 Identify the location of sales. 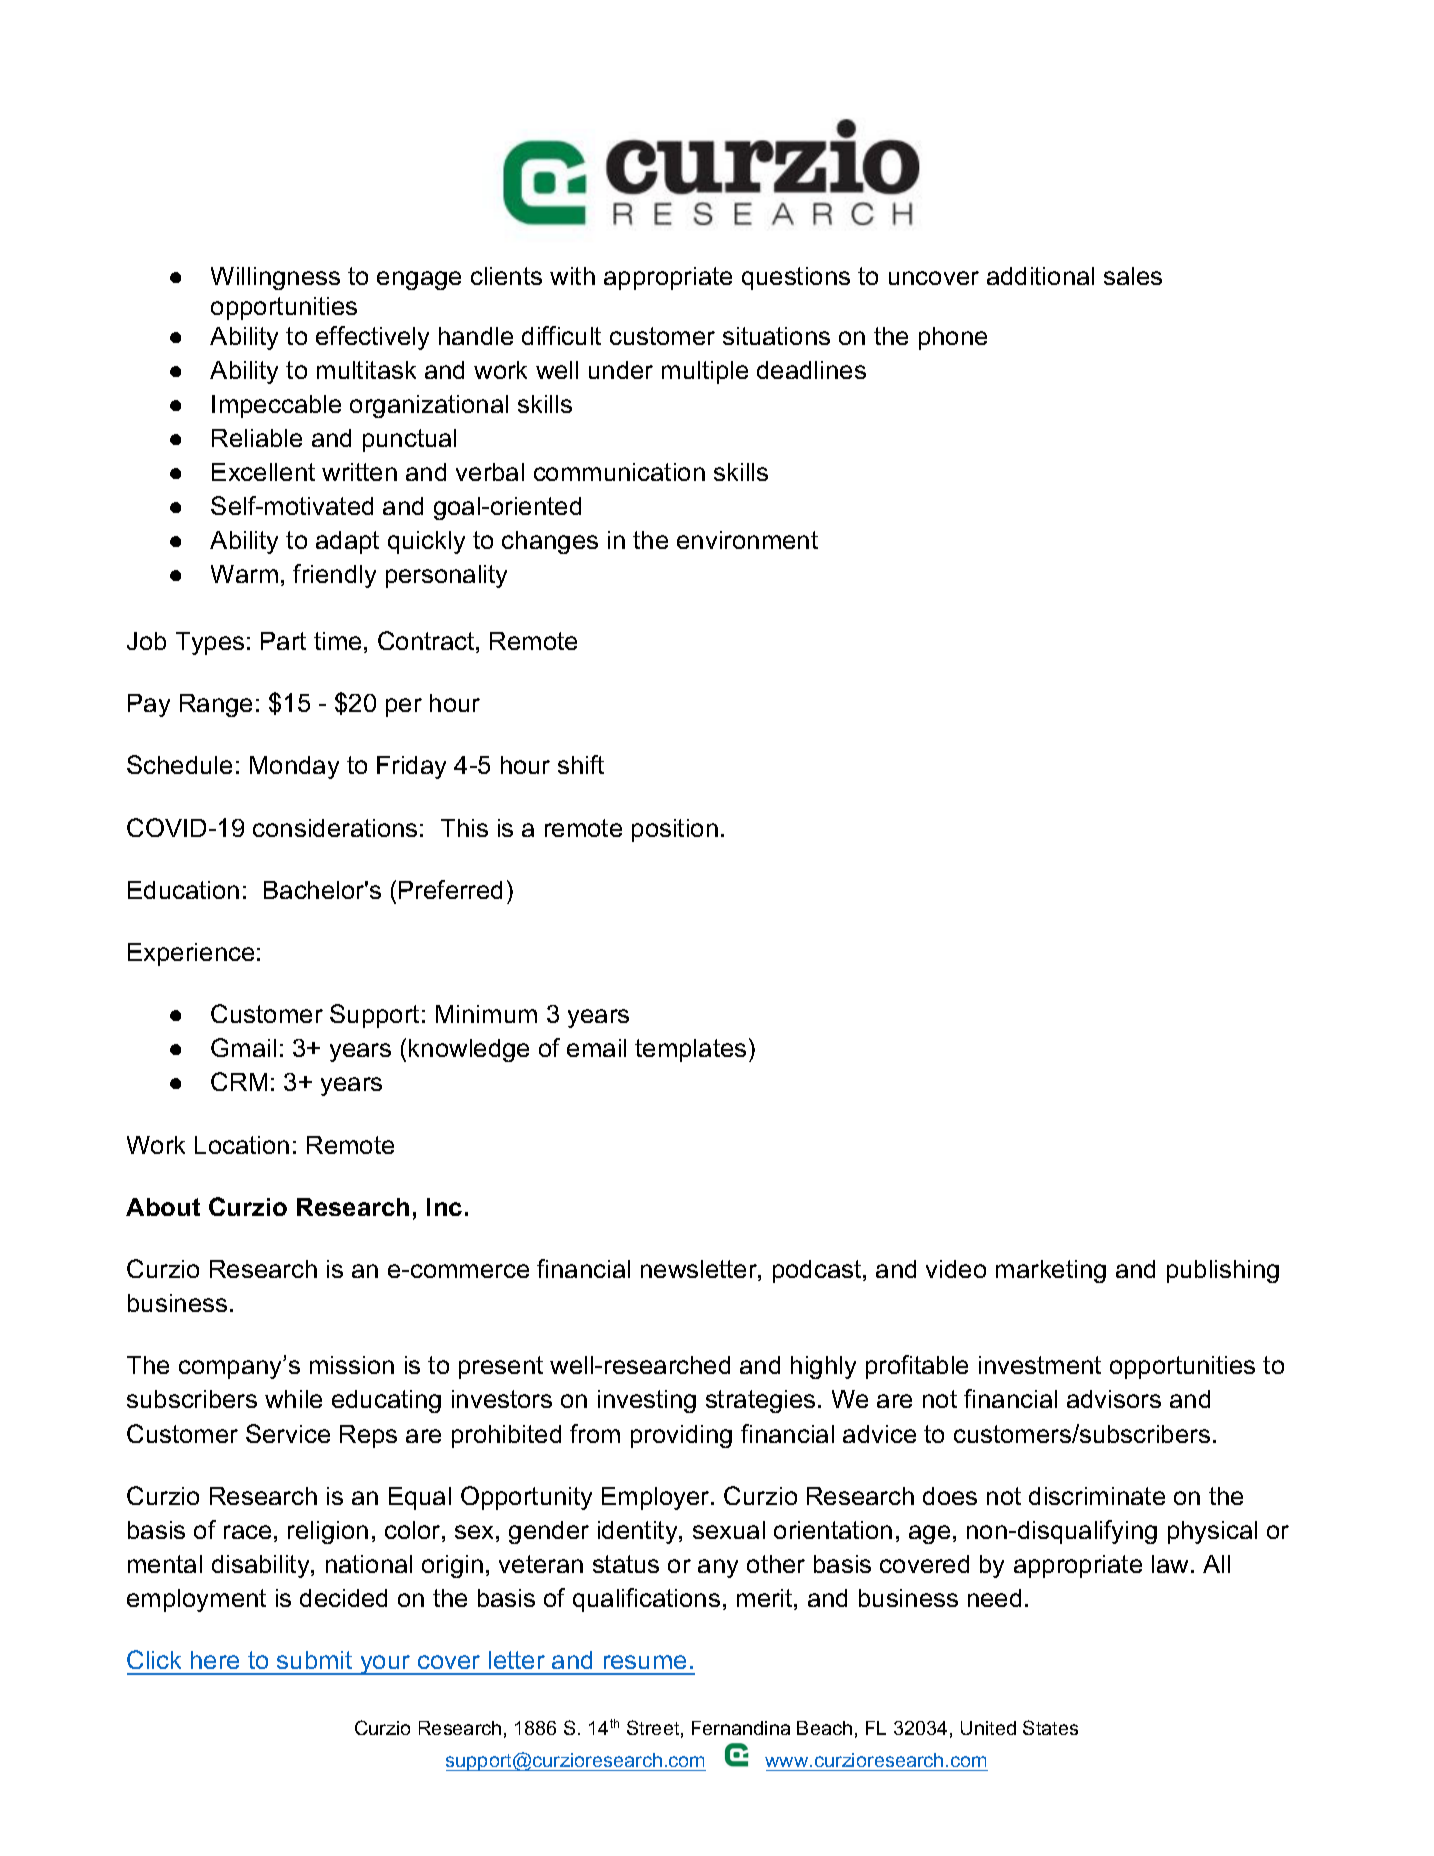
(1133, 276).
